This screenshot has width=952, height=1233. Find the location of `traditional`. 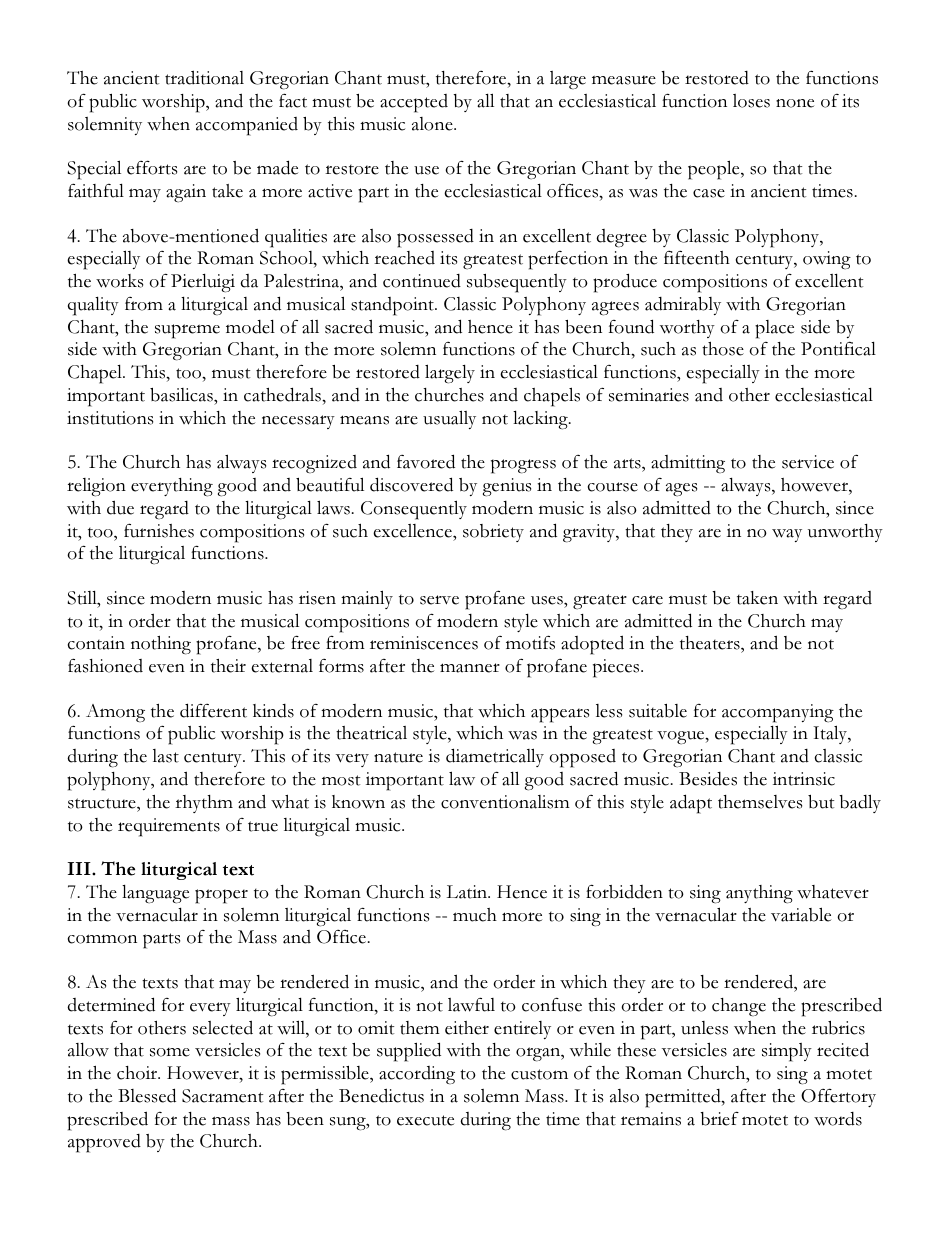

traditional is located at coordinates (204, 77).
